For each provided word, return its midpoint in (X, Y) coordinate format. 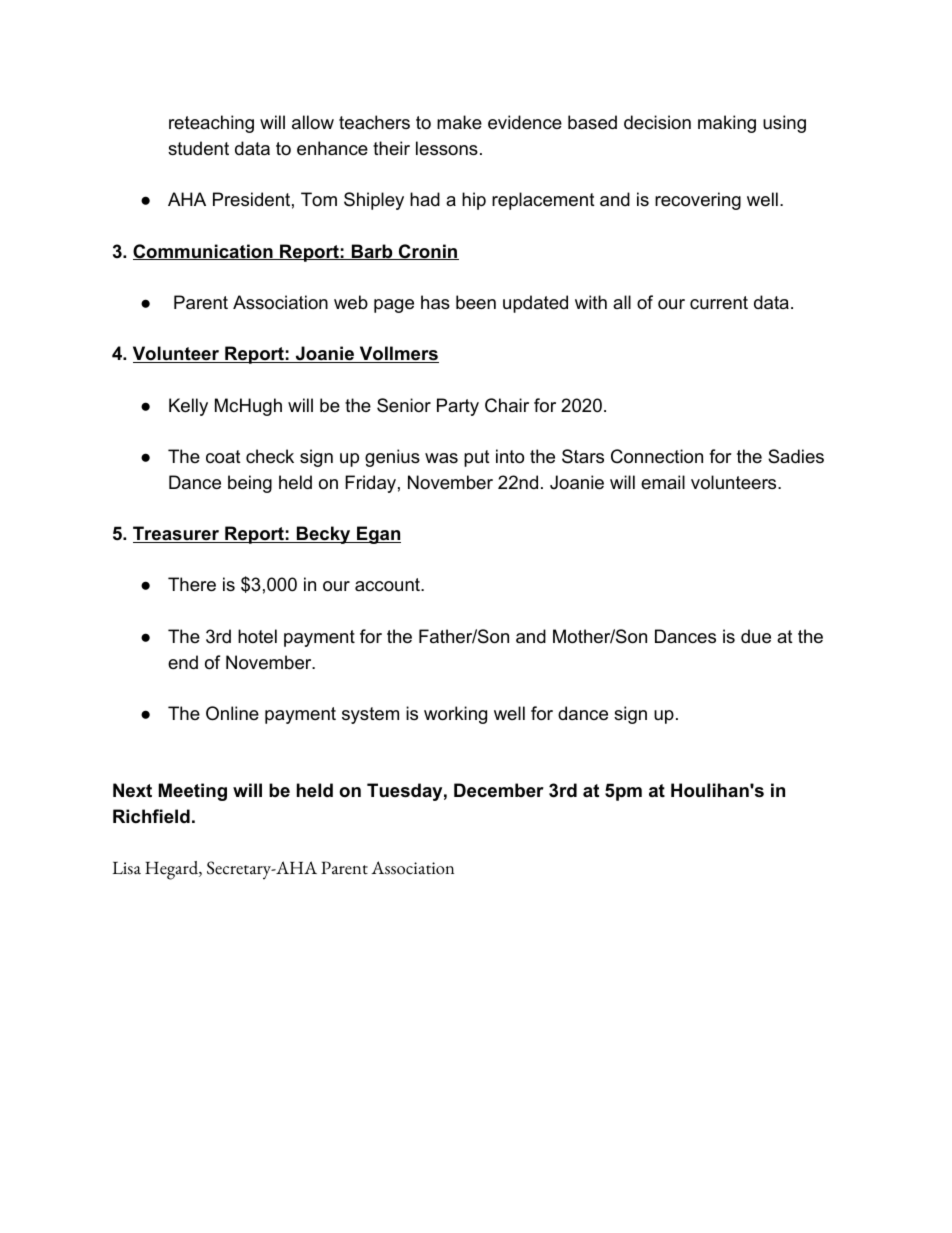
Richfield (151, 816)
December (499, 790)
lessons (447, 148)
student (198, 148)
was (441, 458)
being (250, 484)
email (663, 482)
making (727, 124)
